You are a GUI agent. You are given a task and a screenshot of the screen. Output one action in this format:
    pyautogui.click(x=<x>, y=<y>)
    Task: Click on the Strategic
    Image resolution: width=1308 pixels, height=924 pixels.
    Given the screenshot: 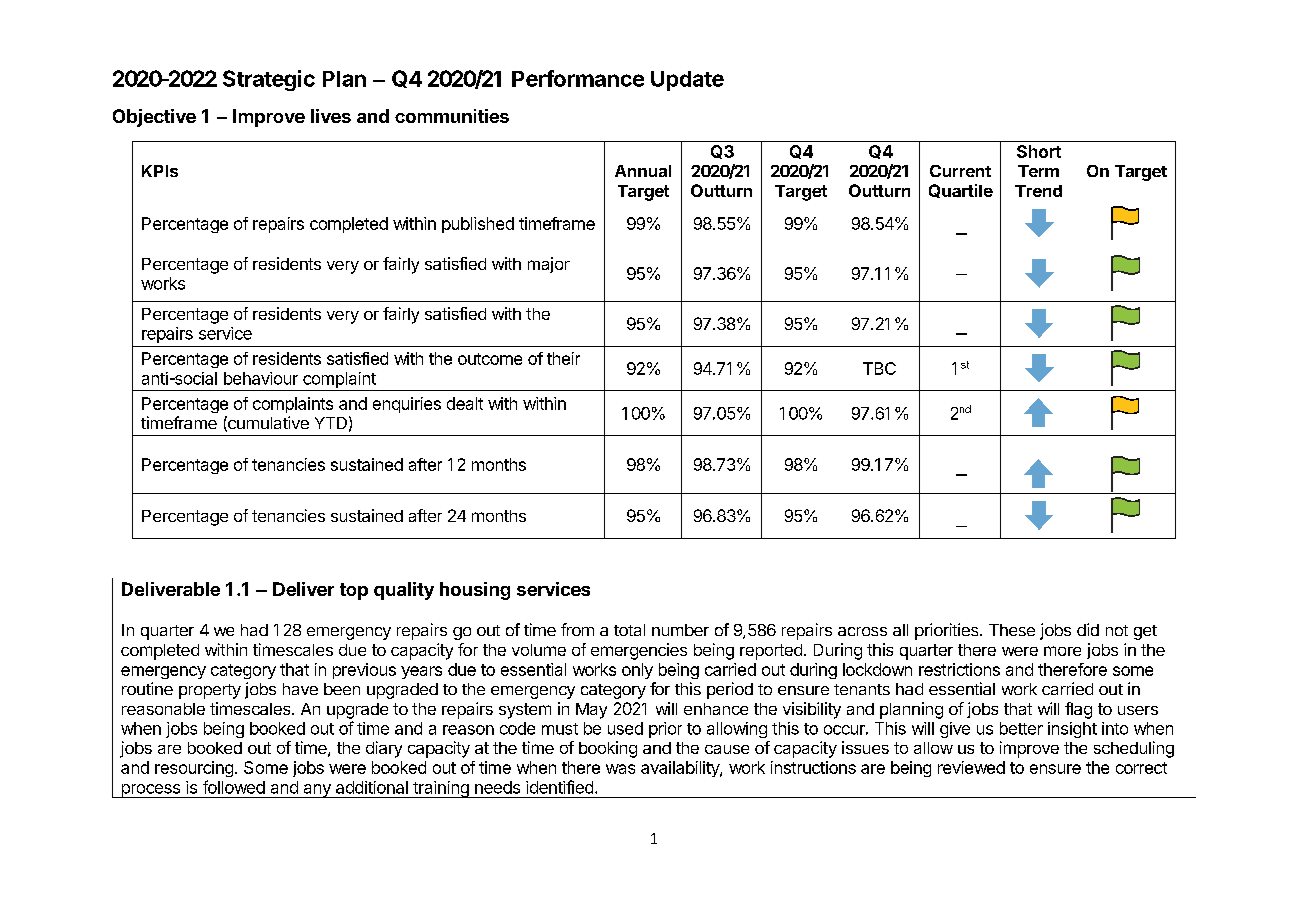 What is the action you would take?
    pyautogui.click(x=269, y=80)
